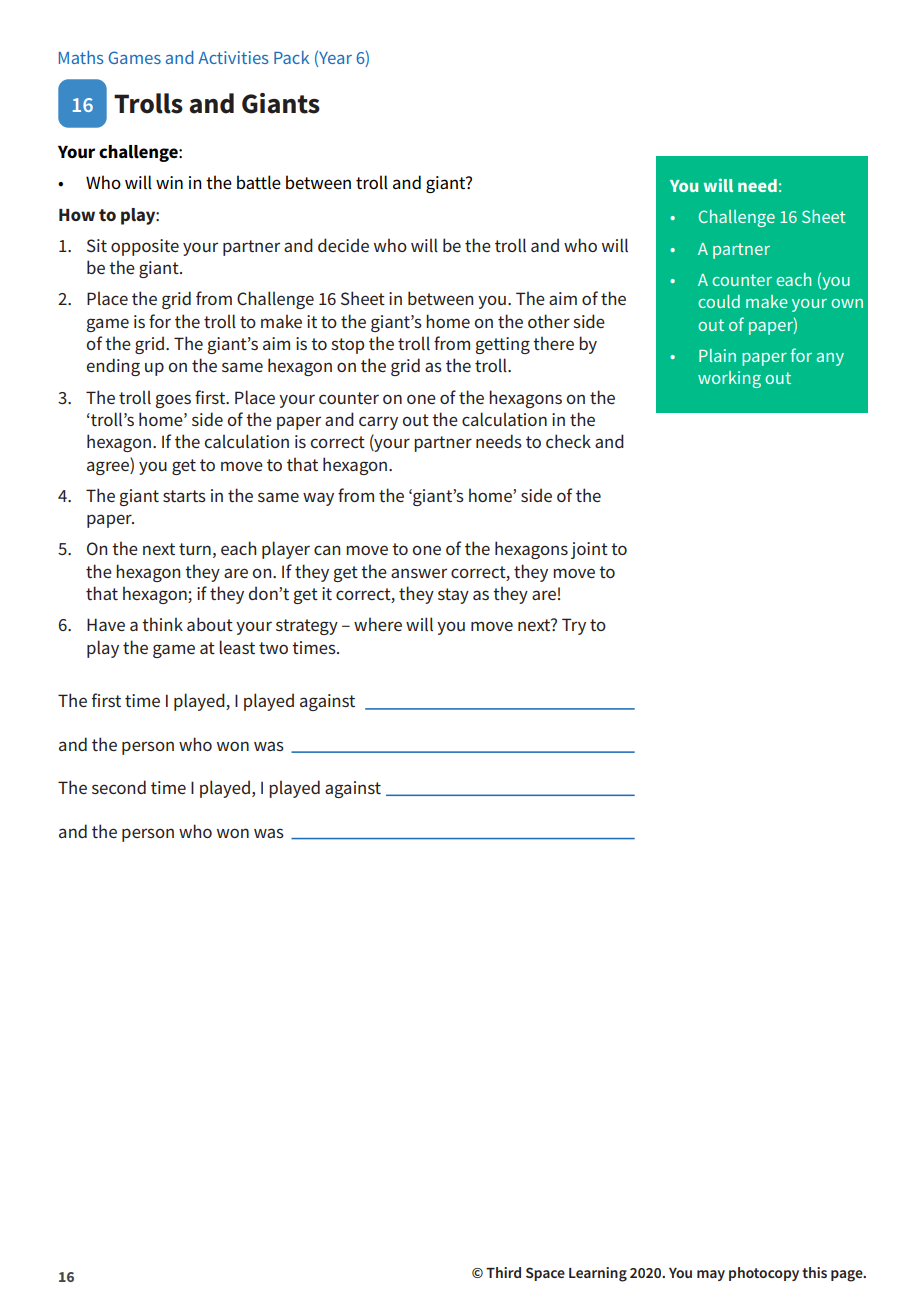 The image size is (924, 1308). What do you see at coordinates (574, 626) in the image?
I see `Try` at bounding box center [574, 626].
